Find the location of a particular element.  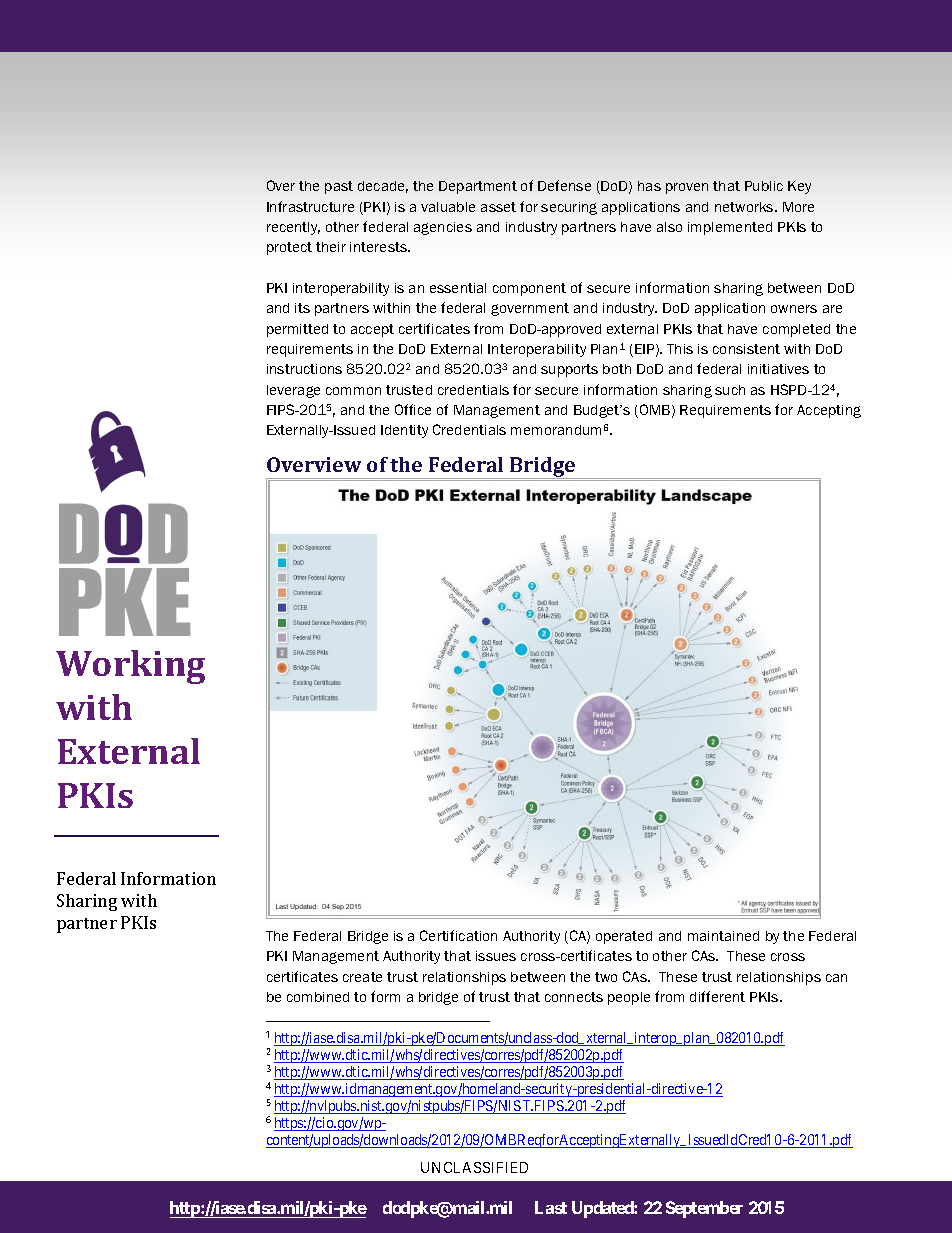

networks is located at coordinates (745, 207).
